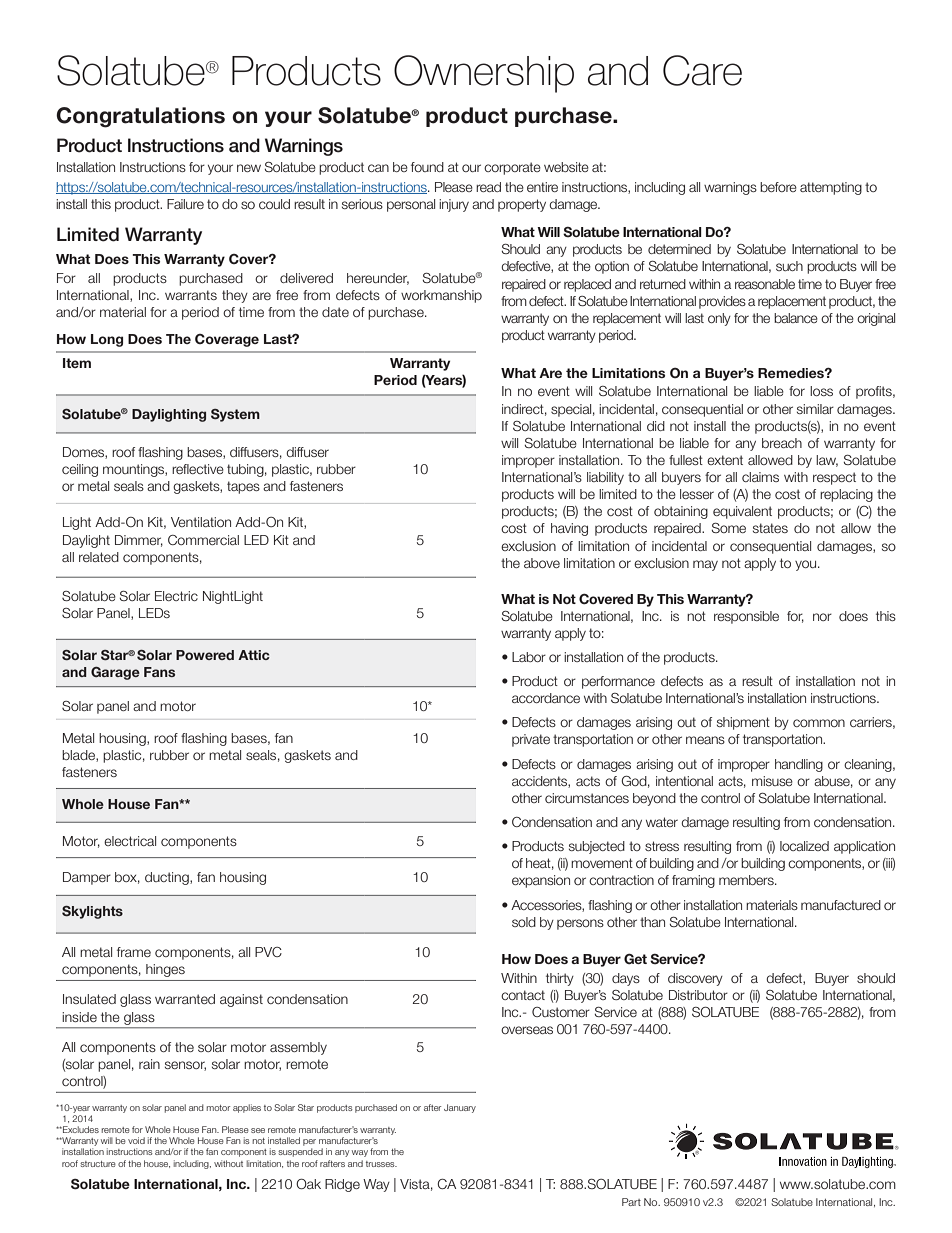 The image size is (952, 1233). Describe the element at coordinates (746, 617) in the screenshot. I see `responsible` at that location.
